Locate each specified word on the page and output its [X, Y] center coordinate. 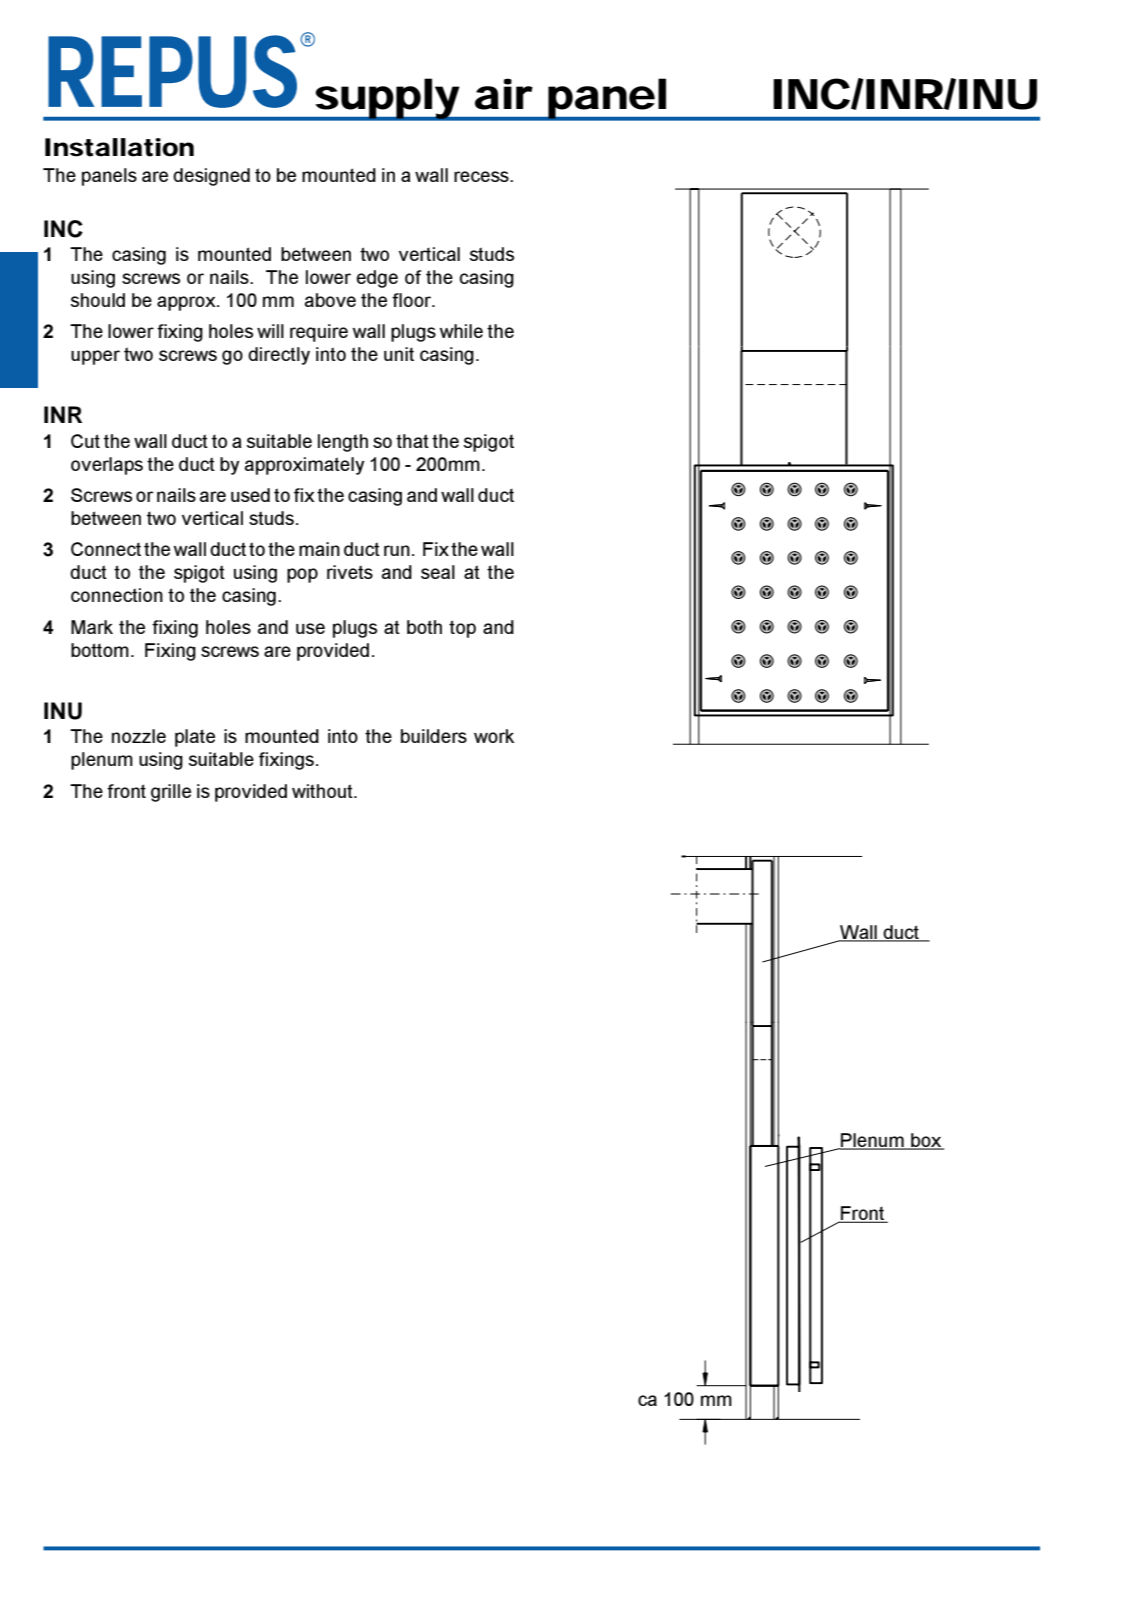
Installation [119, 147]
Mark [92, 627]
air [504, 94]
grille [171, 793]
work [494, 736]
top [462, 629]
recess [482, 176]
